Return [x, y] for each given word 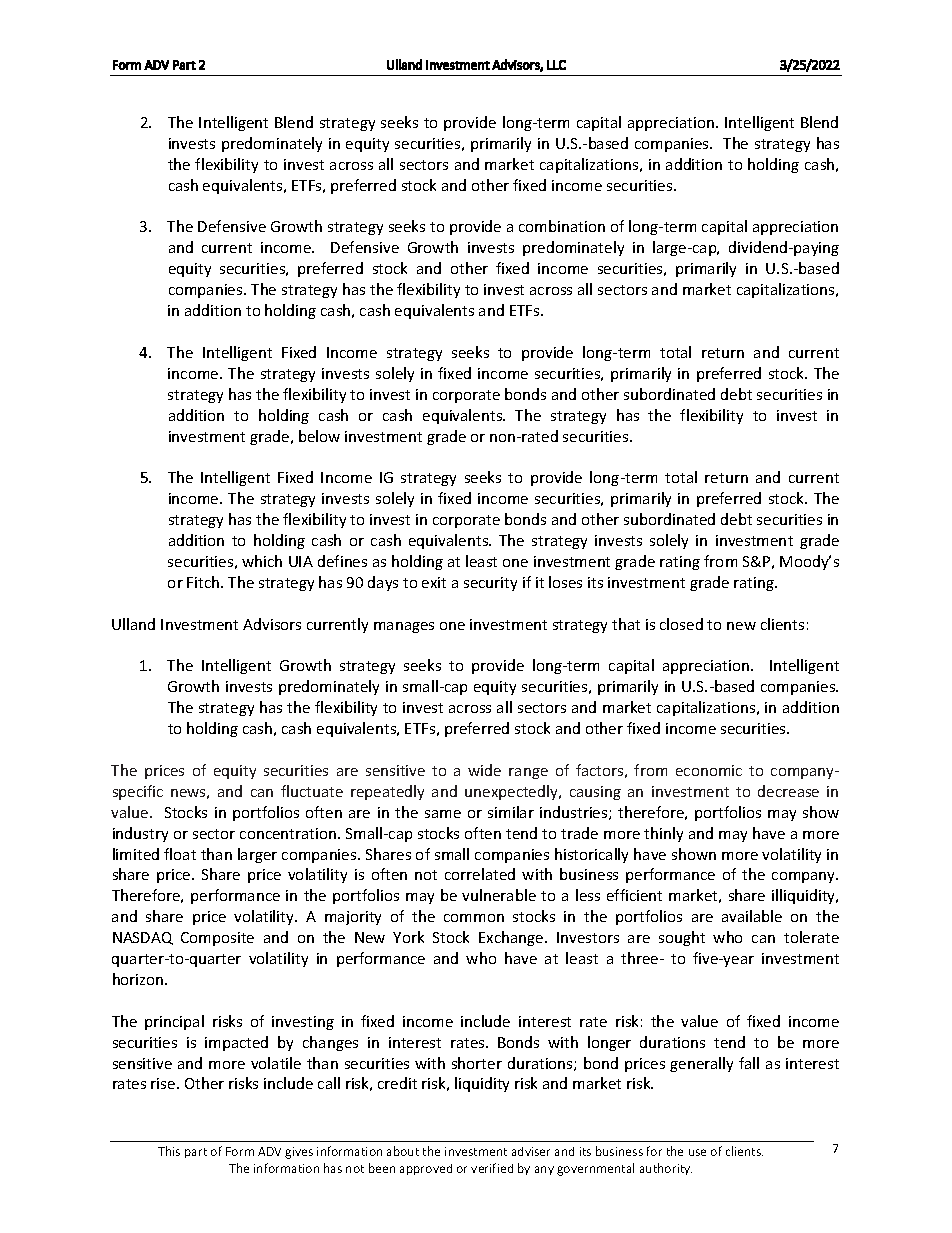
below [319, 436]
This [169, 1151]
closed [681, 624]
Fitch [204, 582]
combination [562, 226]
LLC [556, 65]
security [490, 584]
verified [492, 1168]
